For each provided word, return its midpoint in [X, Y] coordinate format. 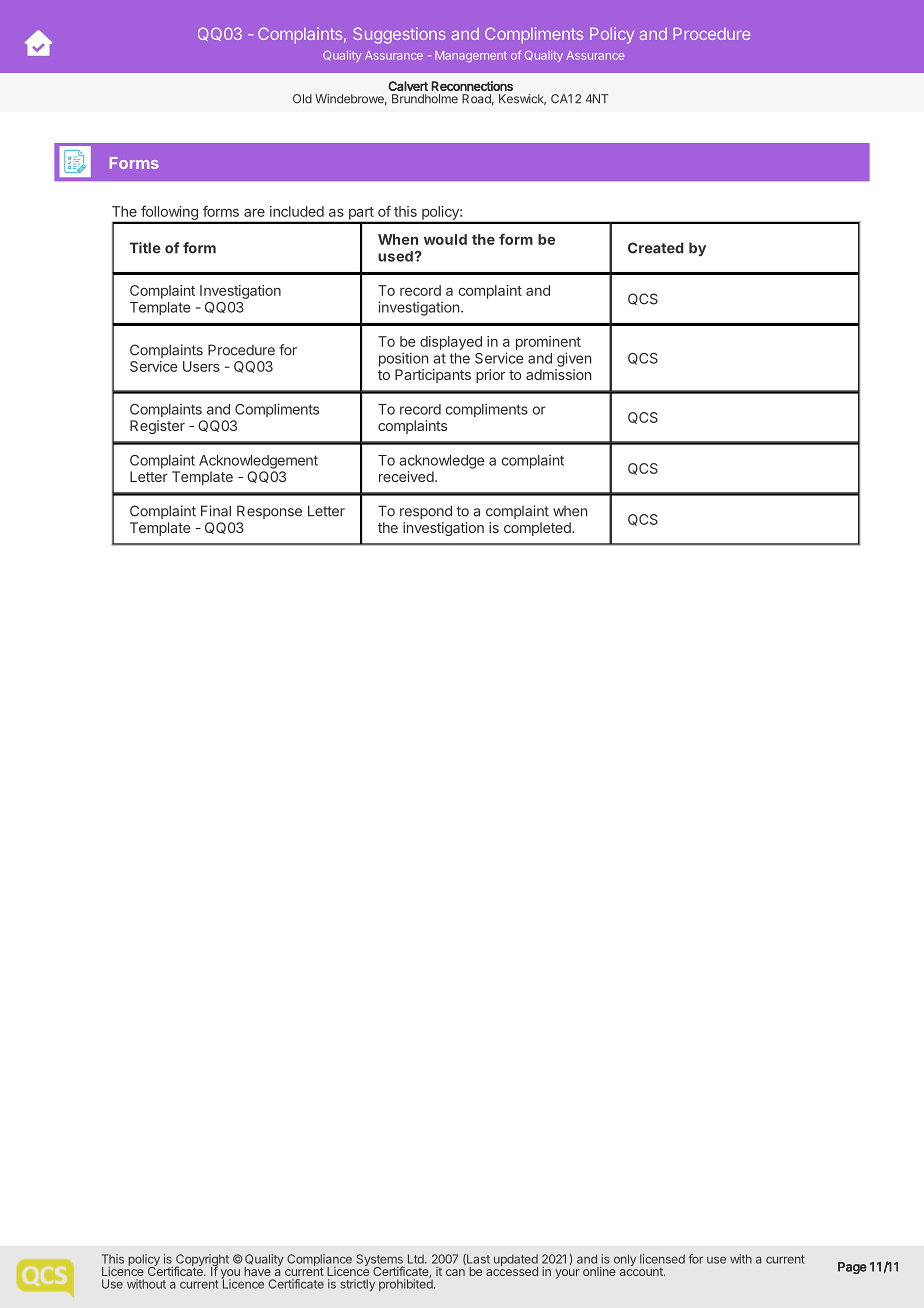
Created [656, 248]
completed [538, 529]
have [257, 1271]
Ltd [417, 1259]
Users [201, 366]
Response [269, 512]
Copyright [202, 1261]
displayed [451, 343]
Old [302, 99]
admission [558, 374]
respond [426, 512]
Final [216, 511]
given [574, 359]
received [406, 476]
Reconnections [472, 86]
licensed [662, 1259]
